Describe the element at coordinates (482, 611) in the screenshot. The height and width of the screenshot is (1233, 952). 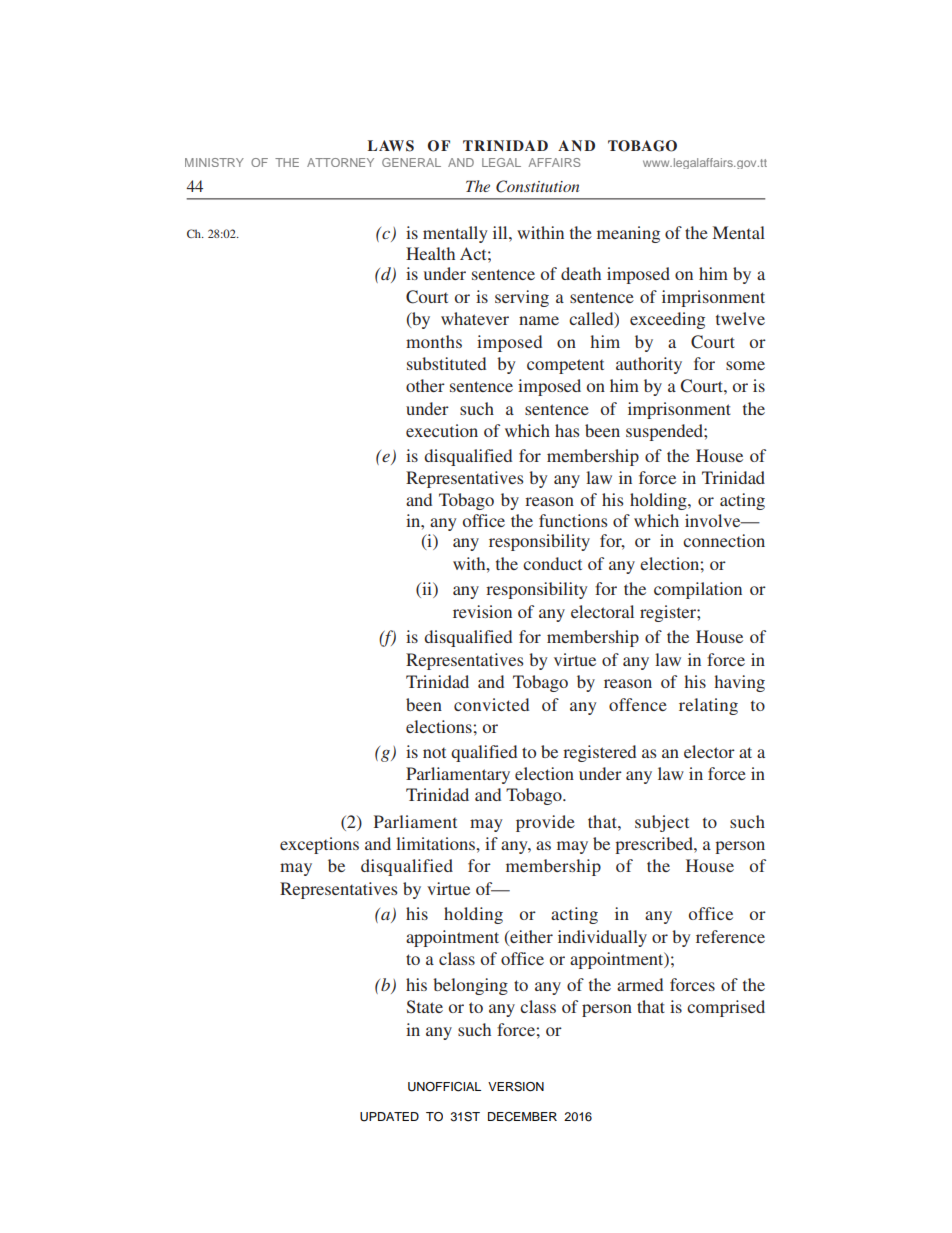
I see `revision` at that location.
